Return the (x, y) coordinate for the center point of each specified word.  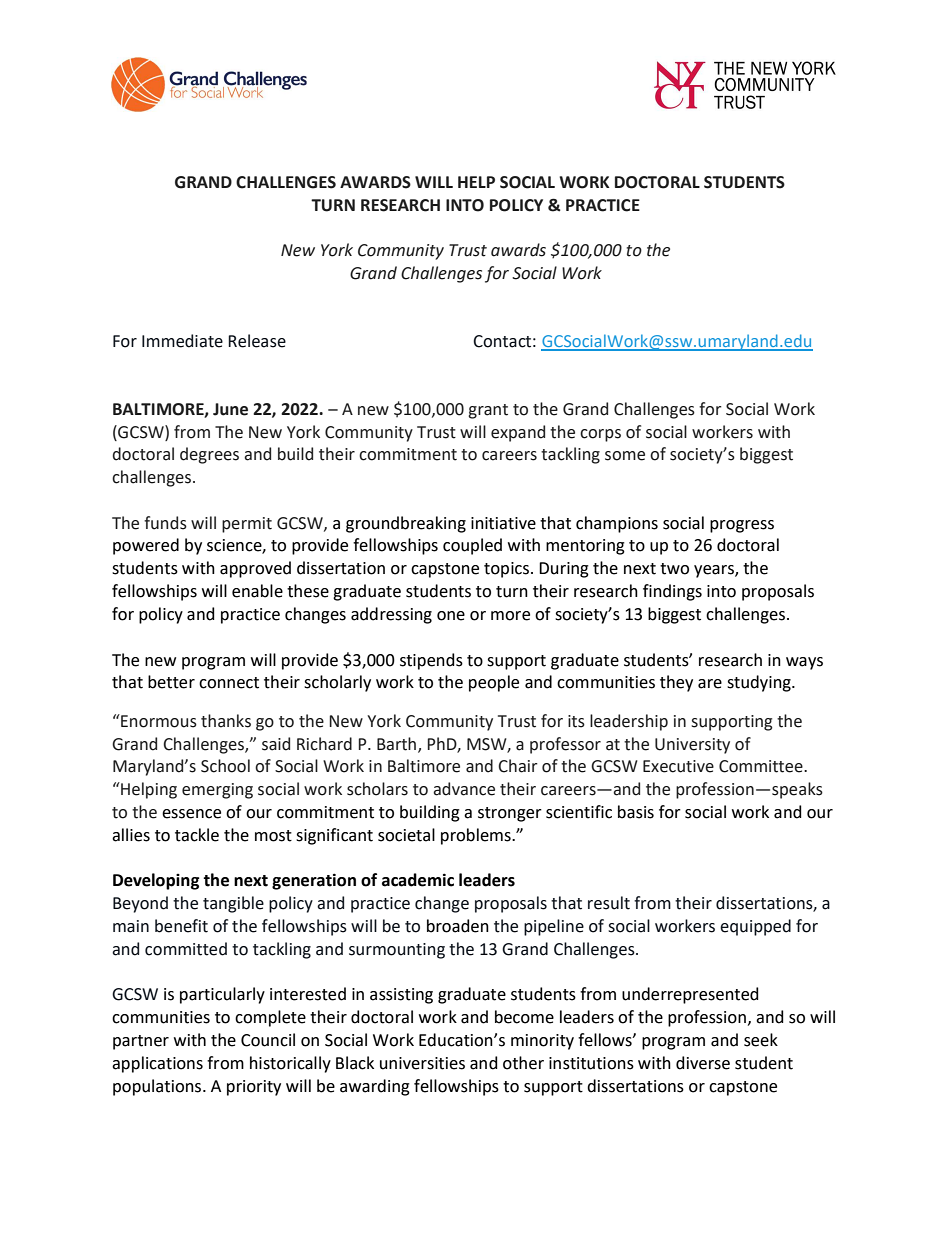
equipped (755, 927)
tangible (233, 904)
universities (422, 1063)
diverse (703, 1063)
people (494, 683)
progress (742, 526)
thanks (226, 721)
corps (600, 435)
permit (247, 525)
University (692, 746)
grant (488, 411)
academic (418, 880)
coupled (472, 546)
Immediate (182, 341)
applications (157, 1064)
